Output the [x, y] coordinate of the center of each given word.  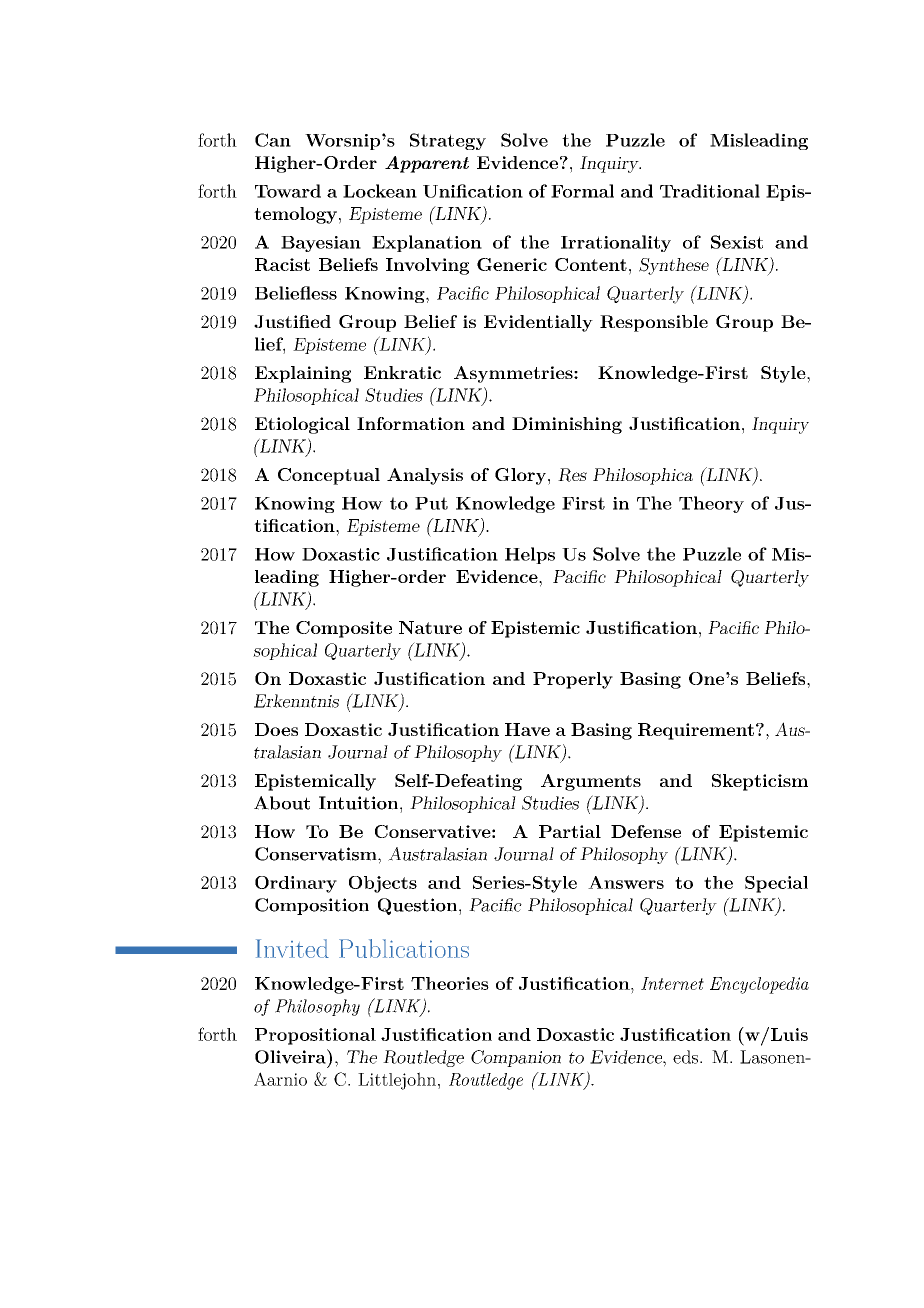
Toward [288, 191]
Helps [530, 555]
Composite [344, 629]
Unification [473, 191]
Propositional [315, 1036]
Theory [711, 504]
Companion [516, 1058]
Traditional [710, 191]
